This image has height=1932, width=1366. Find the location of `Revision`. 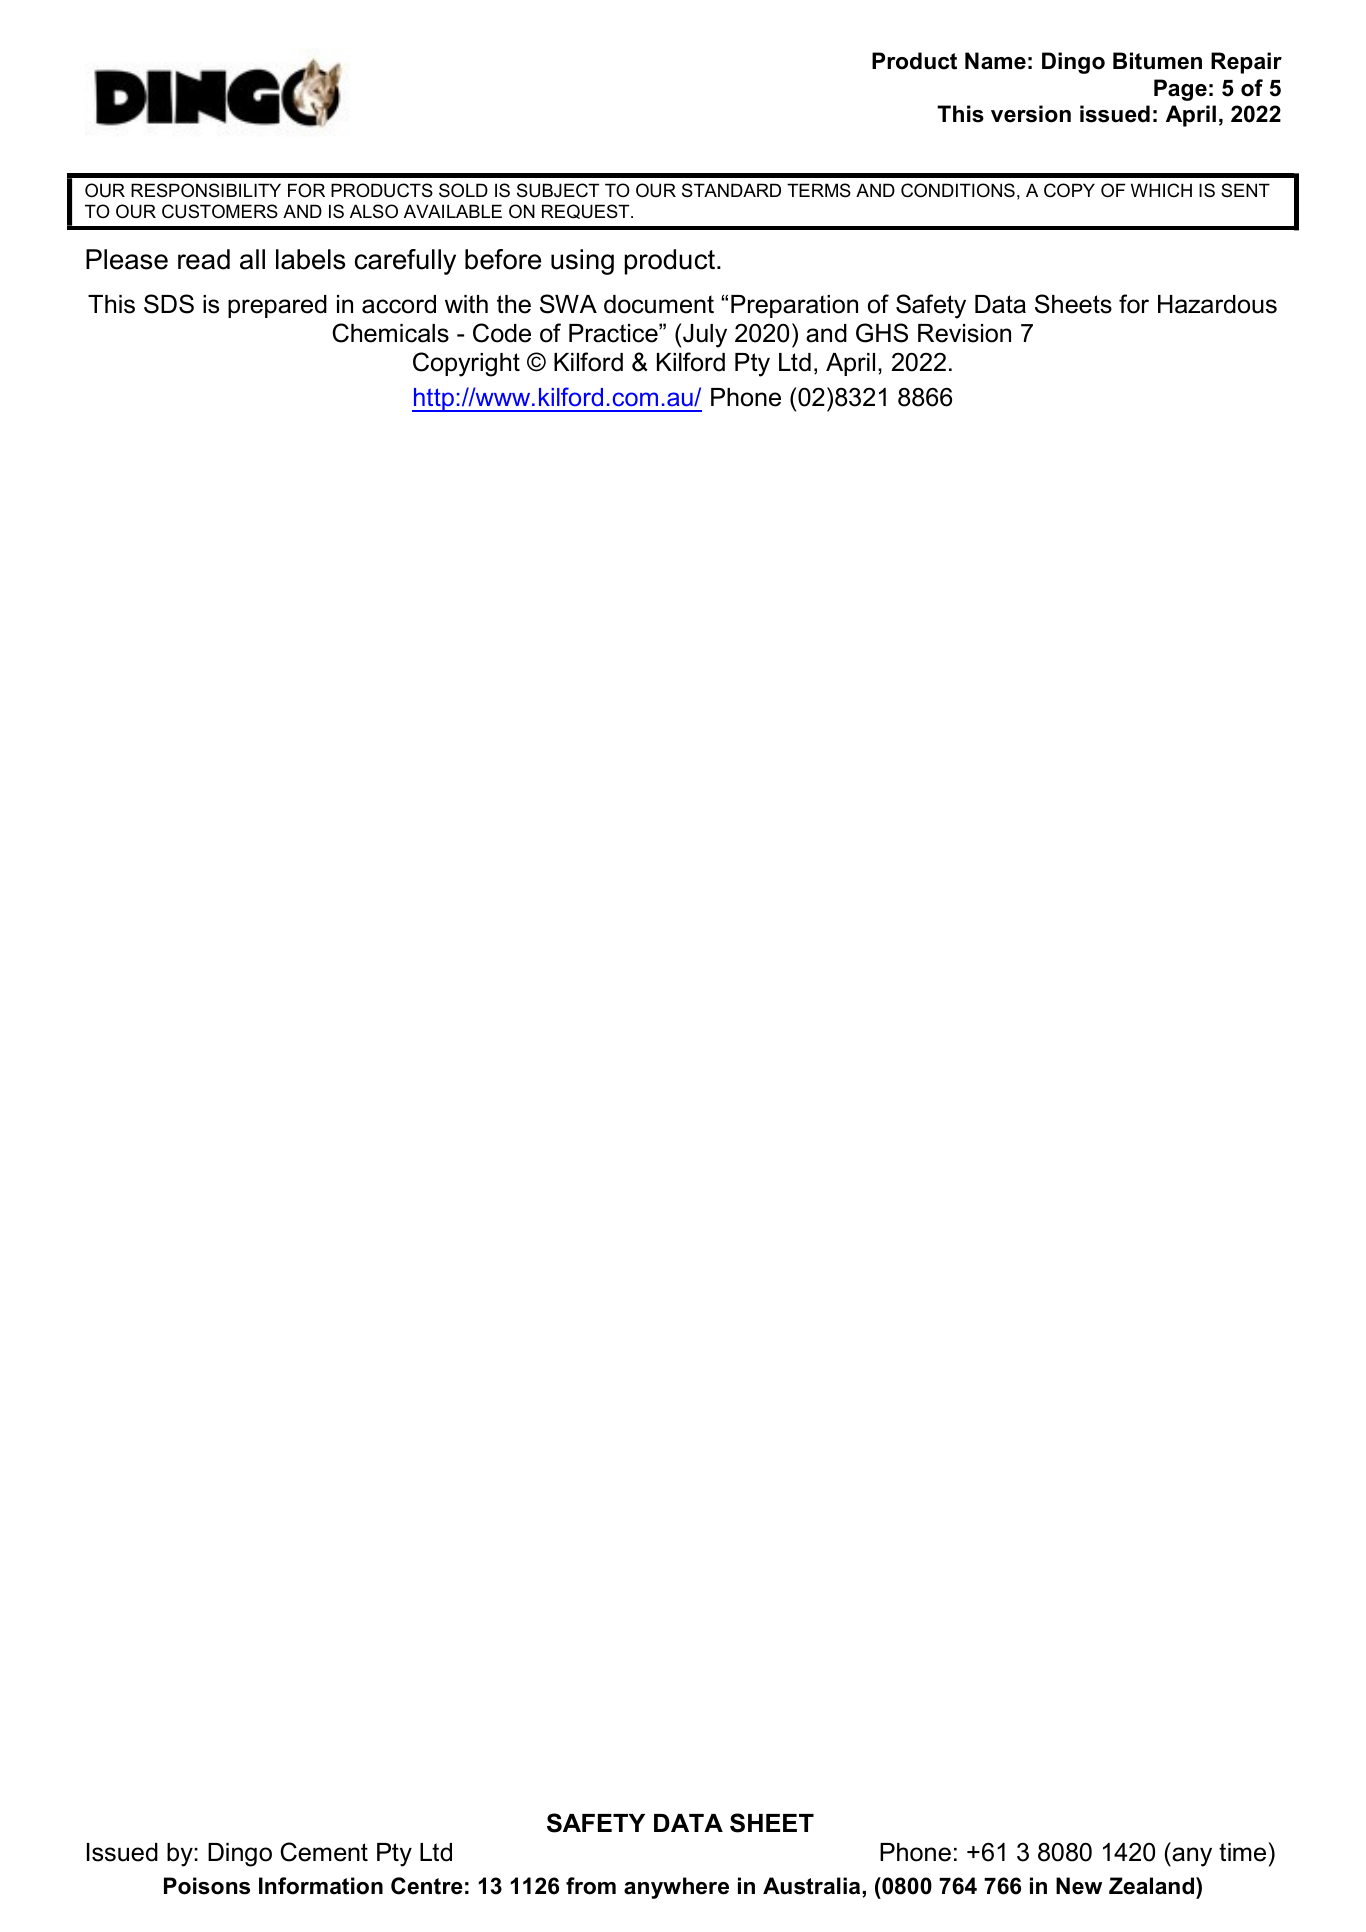

Revision is located at coordinates (964, 333).
